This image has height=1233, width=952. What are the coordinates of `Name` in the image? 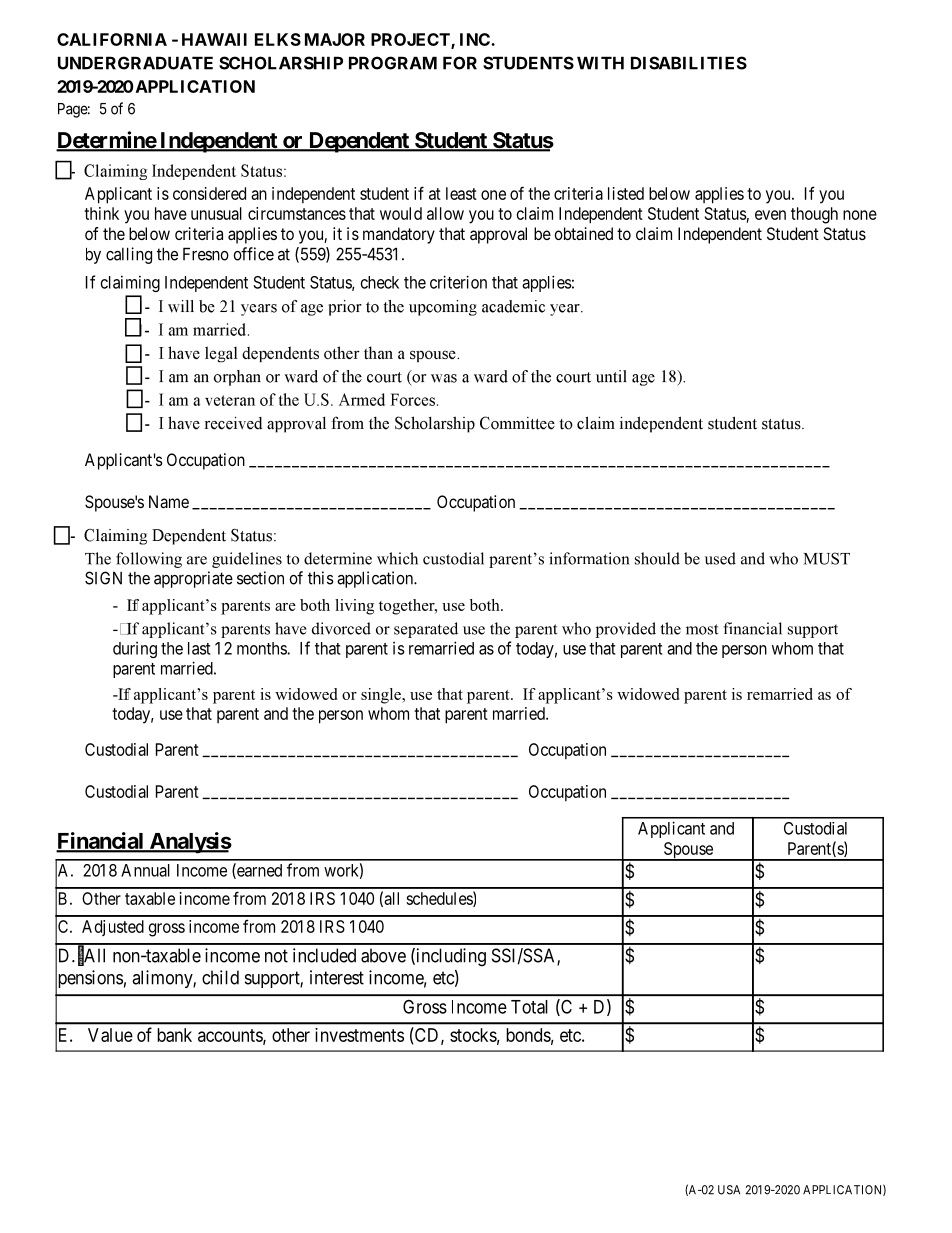 It's located at (169, 501).
